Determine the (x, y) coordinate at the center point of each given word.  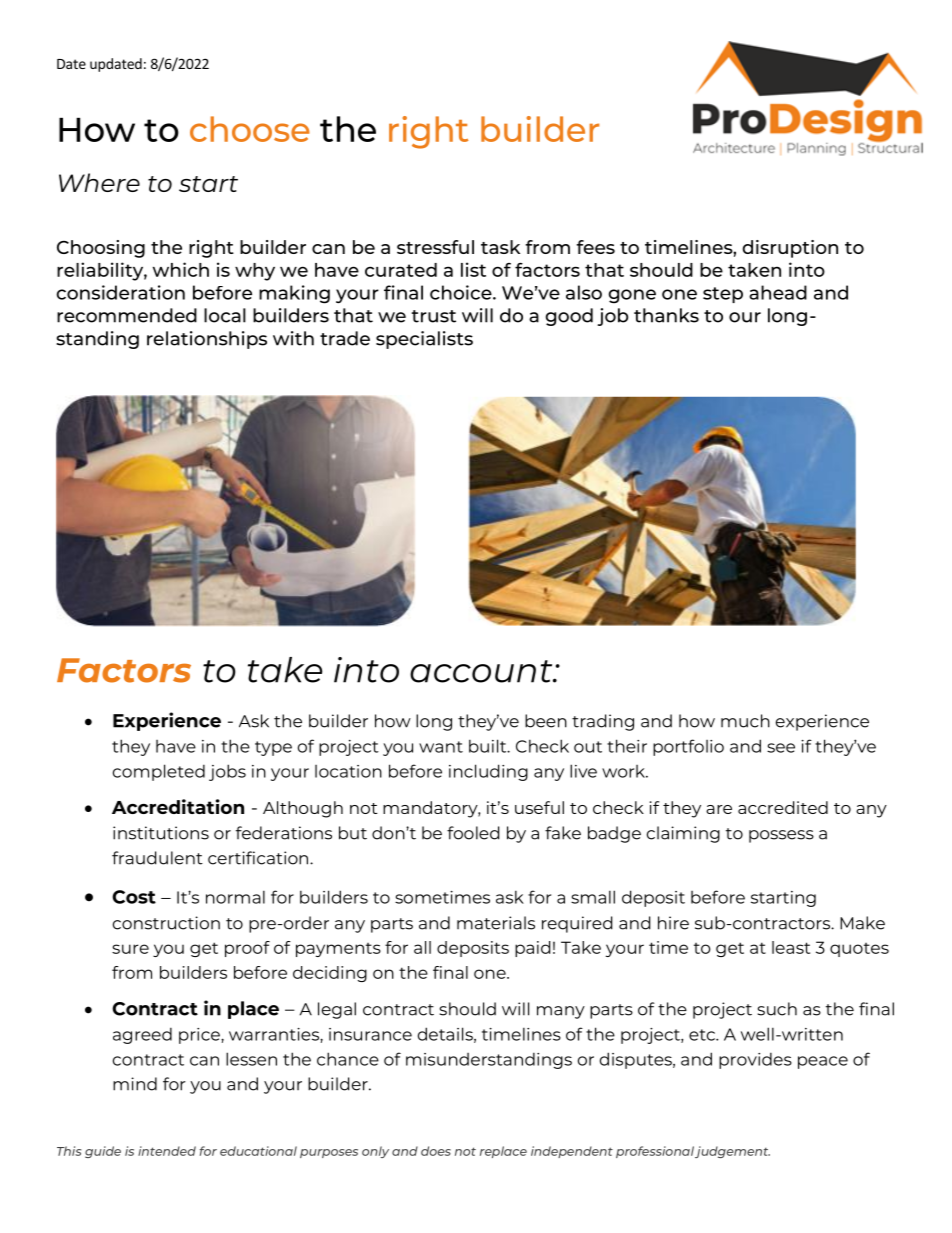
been (546, 721)
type (273, 748)
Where (99, 182)
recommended (127, 315)
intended (167, 1151)
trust (434, 316)
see (781, 748)
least (791, 947)
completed (159, 772)
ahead (778, 292)
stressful (435, 247)
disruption (790, 249)
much (745, 721)
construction (166, 923)
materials (496, 923)
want (441, 747)
